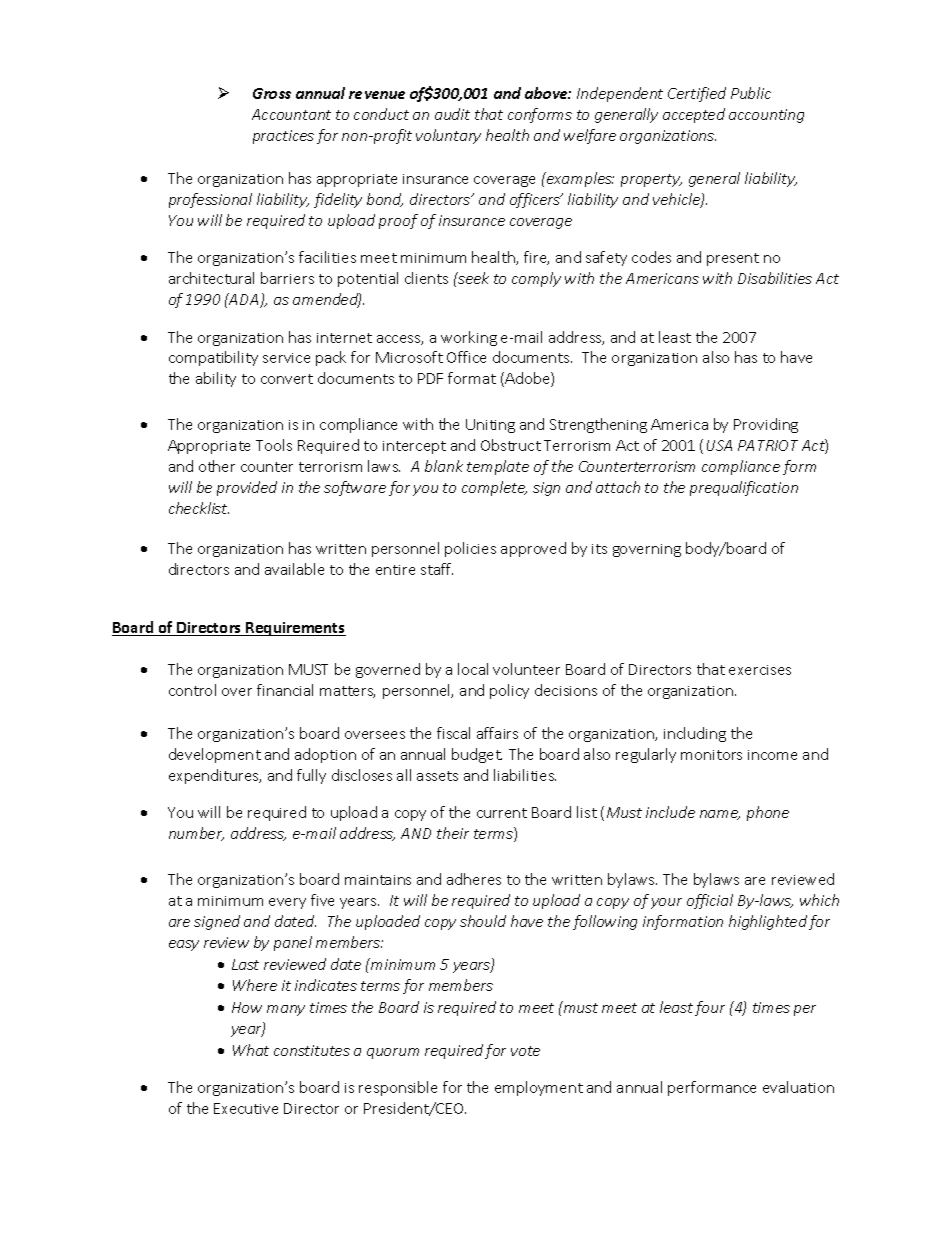 The width and height of the screenshot is (952, 1233). Describe the element at coordinates (283, 137) in the screenshot. I see `practices` at that location.
